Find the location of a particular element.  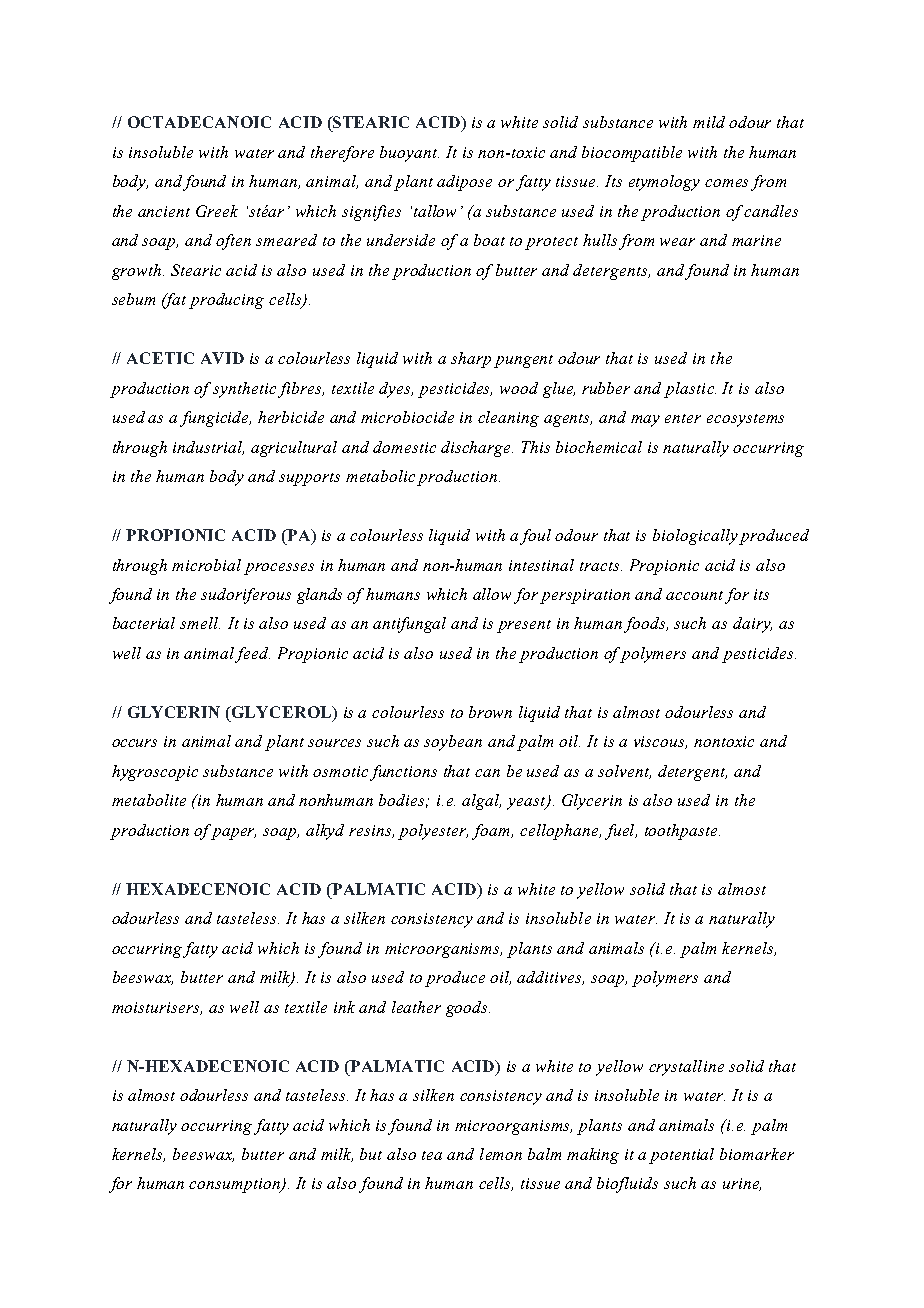

balm is located at coordinates (544, 1154).
